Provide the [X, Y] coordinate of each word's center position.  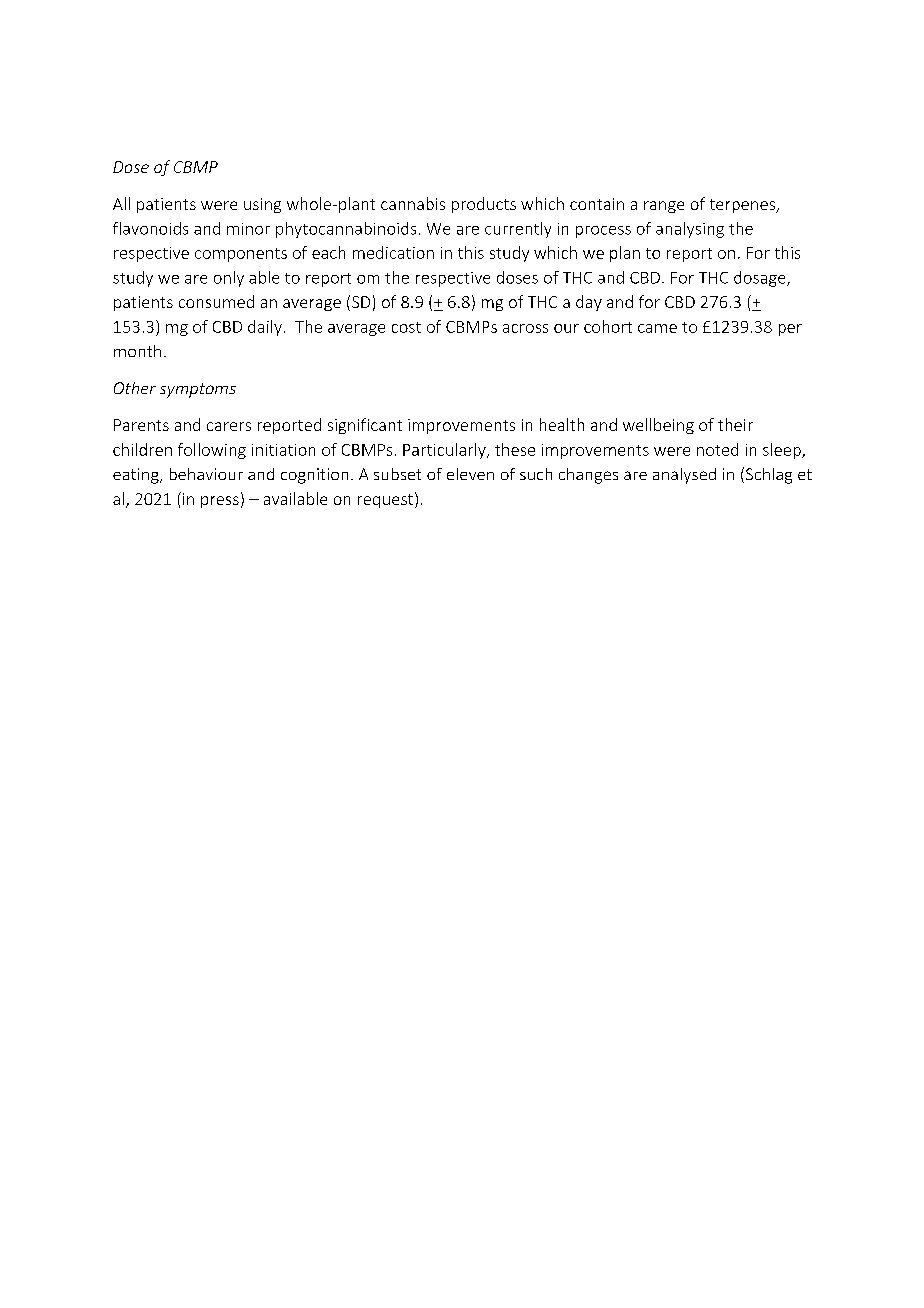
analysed [684, 476]
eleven [470, 474]
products [484, 205]
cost [406, 327]
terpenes [743, 206]
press [220, 502]
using [262, 205]
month [137, 351]
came [657, 328]
